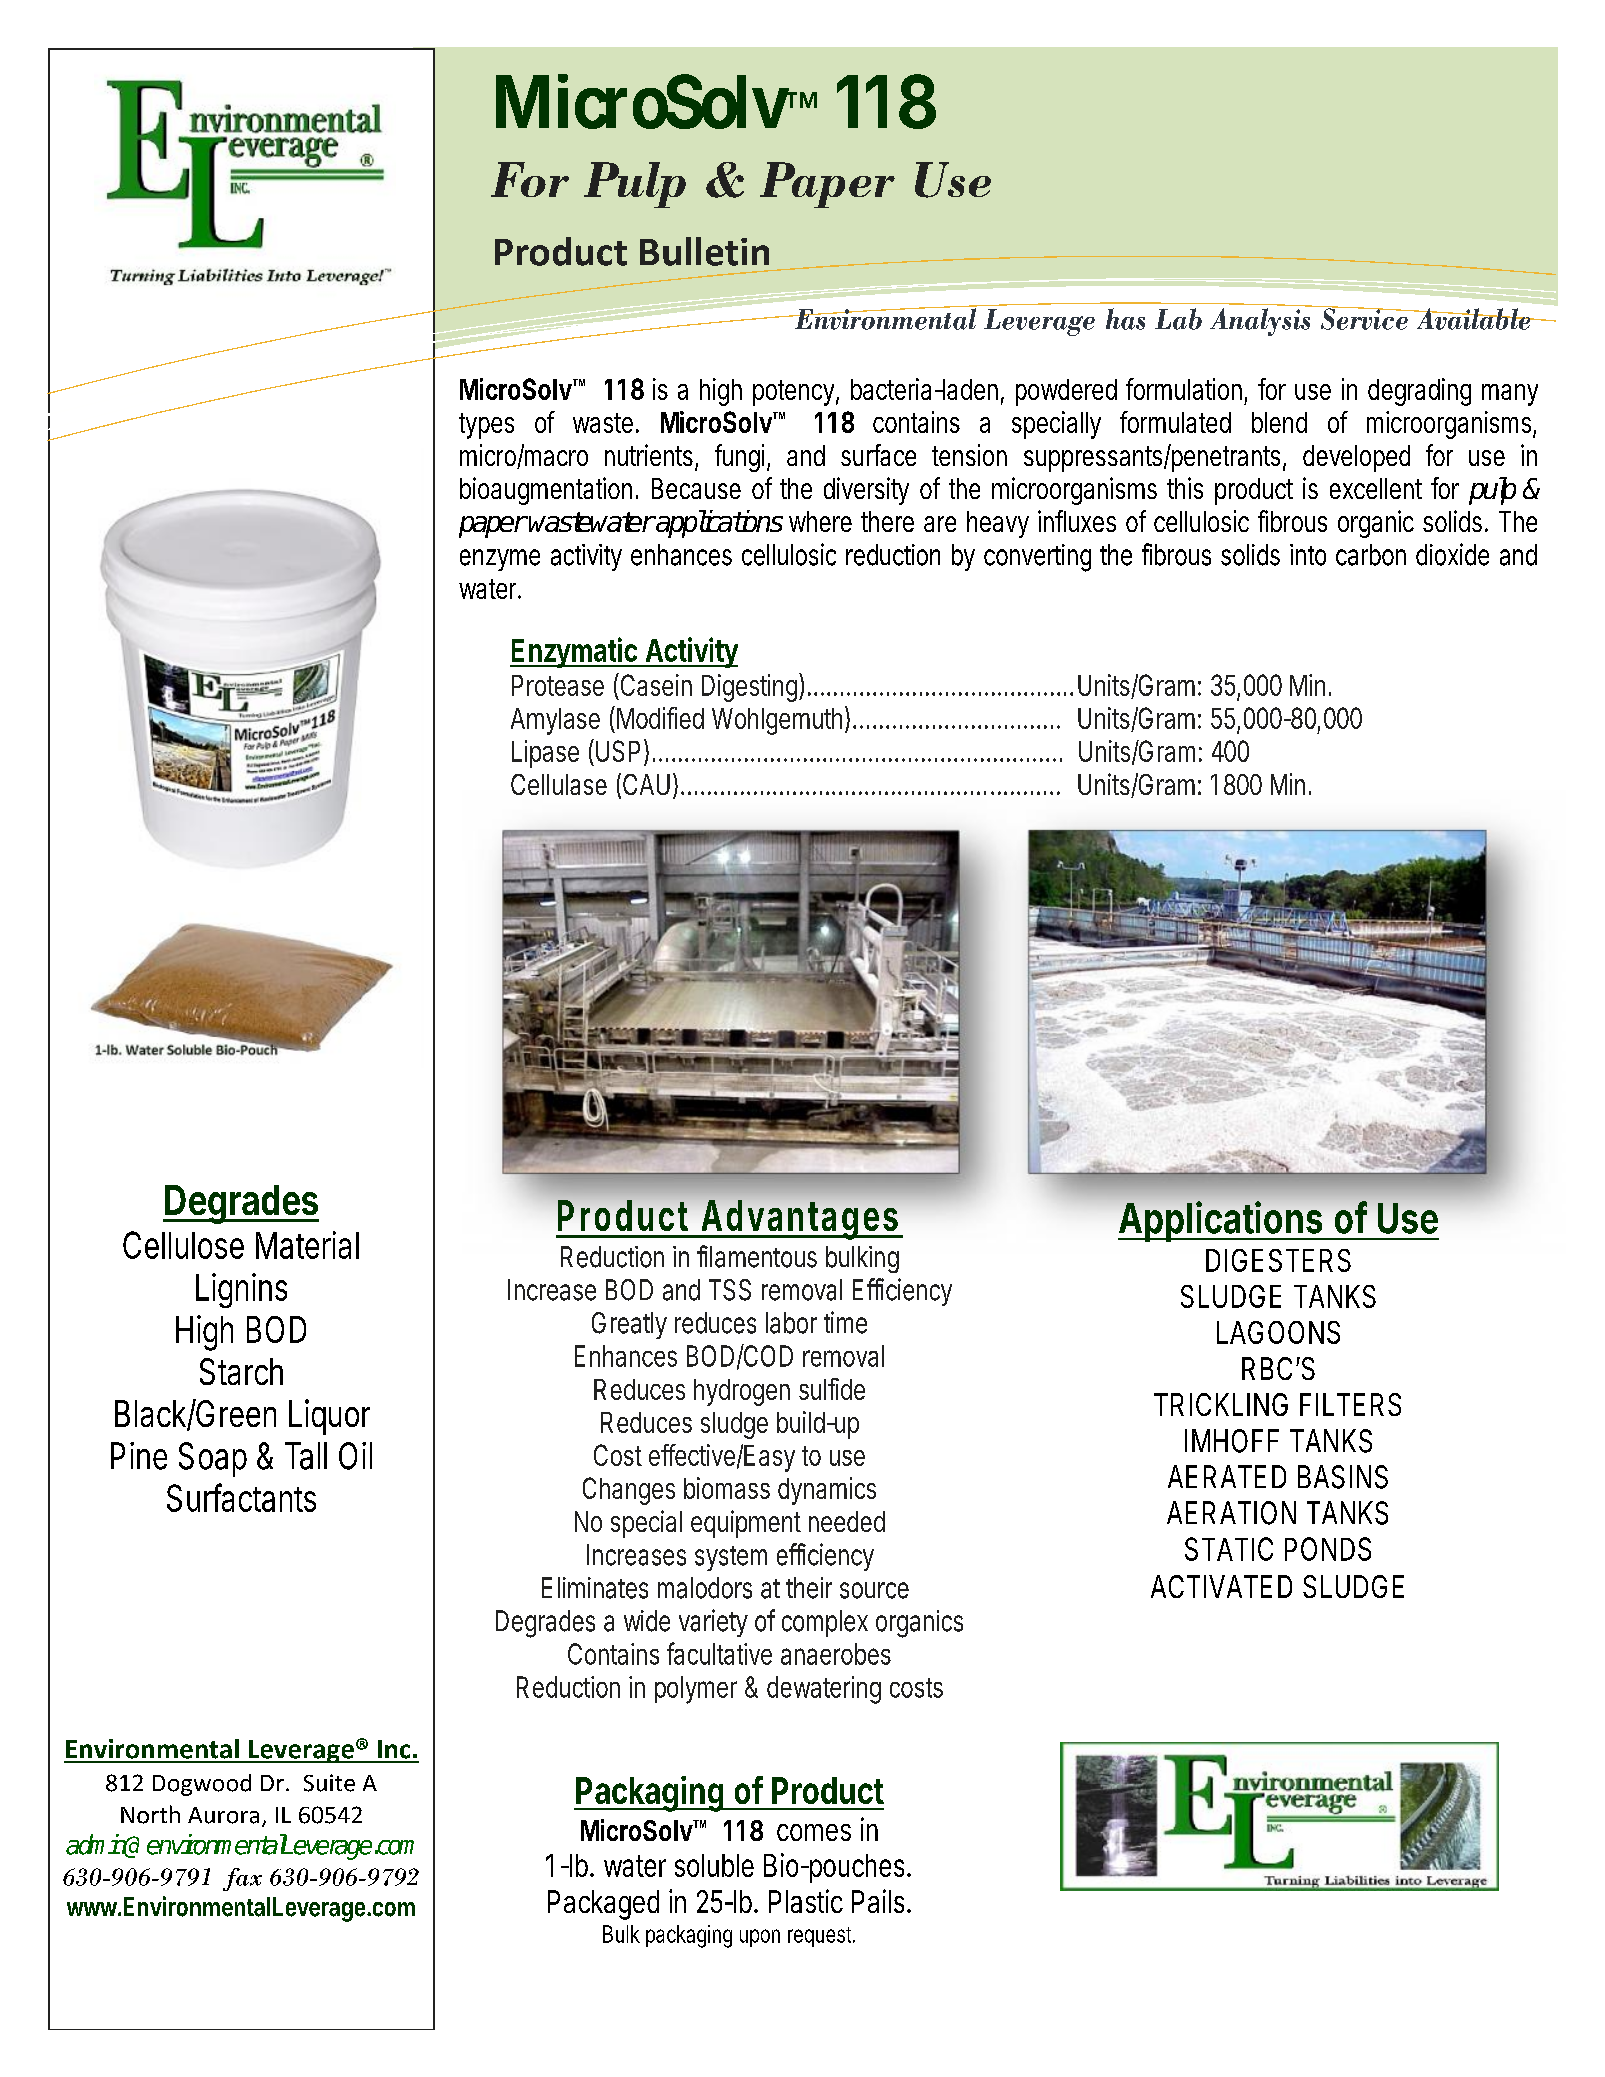 The width and height of the screenshot is (1605, 2077). What do you see at coordinates (1364, 318) in the screenshot?
I see `Service` at bounding box center [1364, 318].
